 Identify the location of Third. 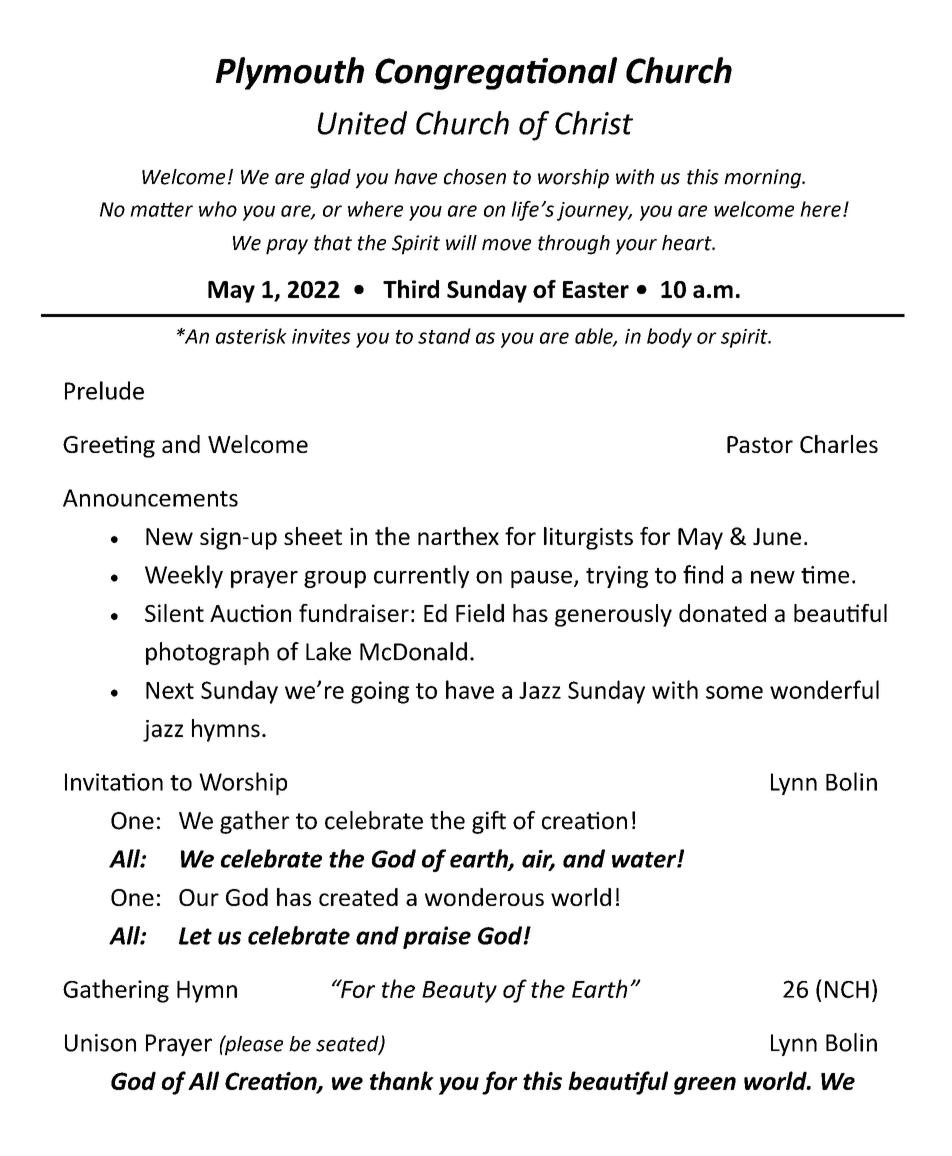
(411, 289).
